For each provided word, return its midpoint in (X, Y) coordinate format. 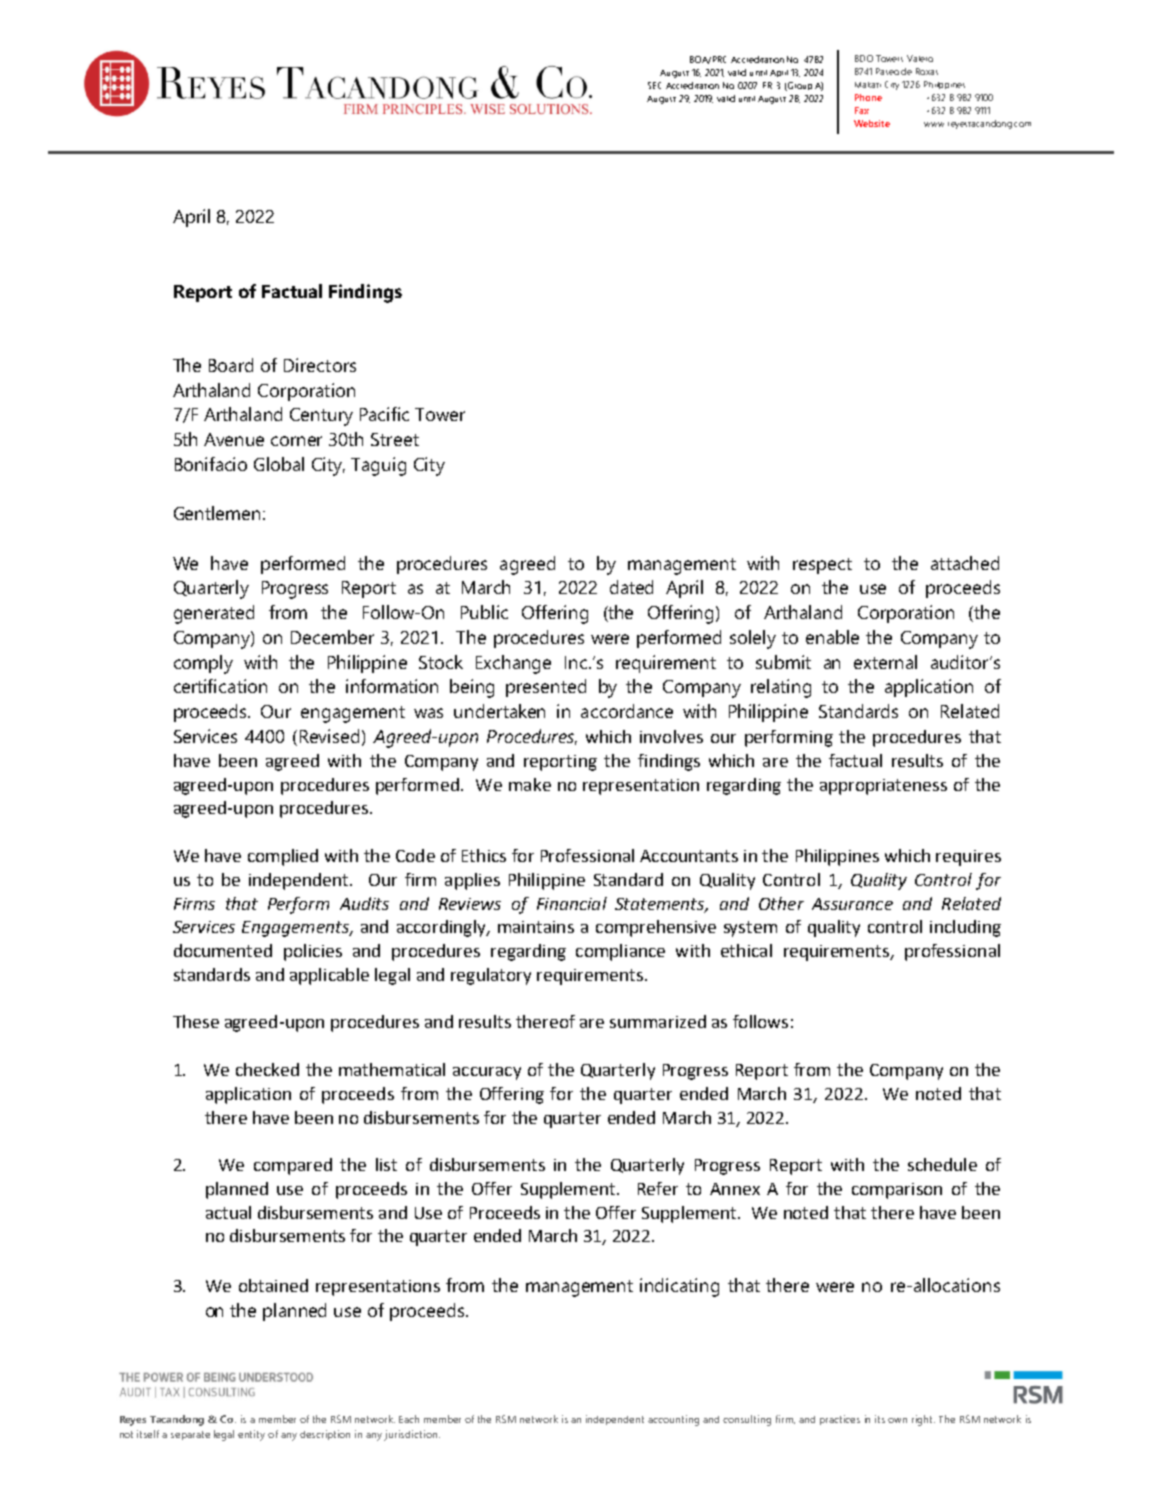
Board (231, 365)
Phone (868, 97)
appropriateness (883, 787)
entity (251, 1435)
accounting (673, 1420)
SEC (654, 85)
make (530, 784)
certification (220, 686)
